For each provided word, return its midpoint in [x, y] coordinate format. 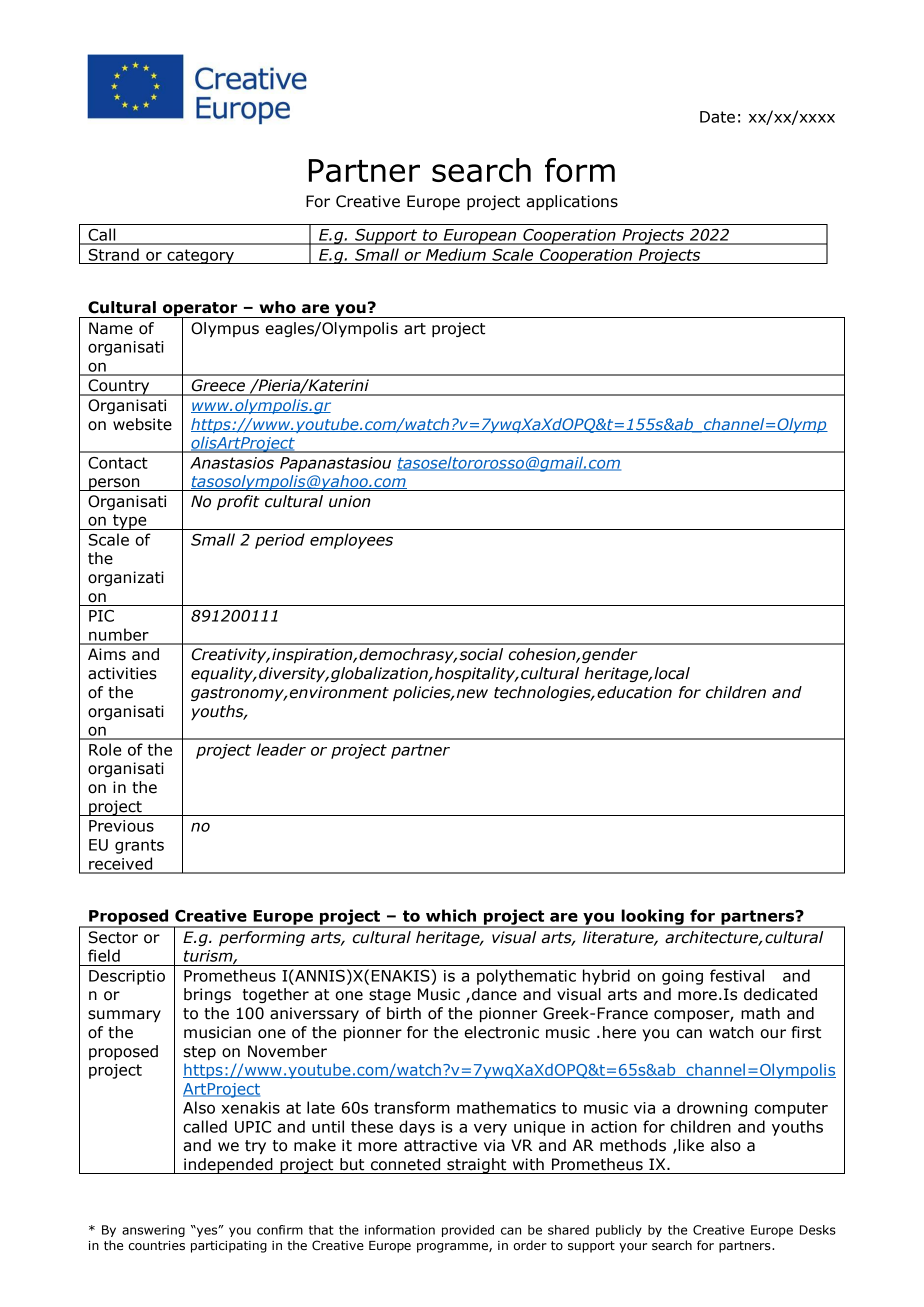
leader [281, 749]
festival [737, 975]
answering [153, 1231]
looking [652, 918]
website [142, 424]
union [350, 501]
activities [122, 673]
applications [572, 202]
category [200, 256]
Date [717, 117]
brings [207, 995]
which [451, 915]
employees [351, 541]
